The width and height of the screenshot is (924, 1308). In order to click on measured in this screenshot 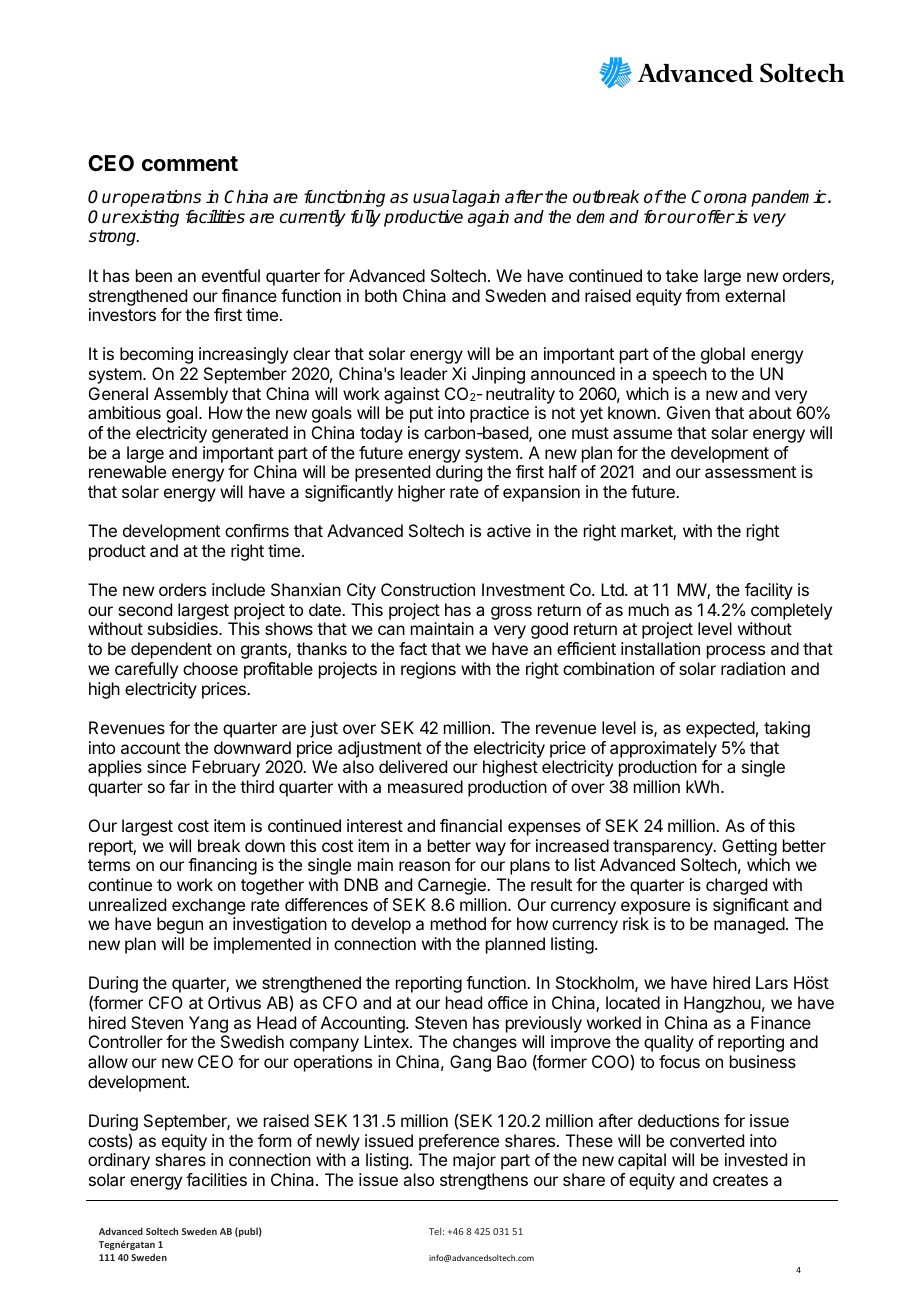, I will do `click(425, 786)`.
